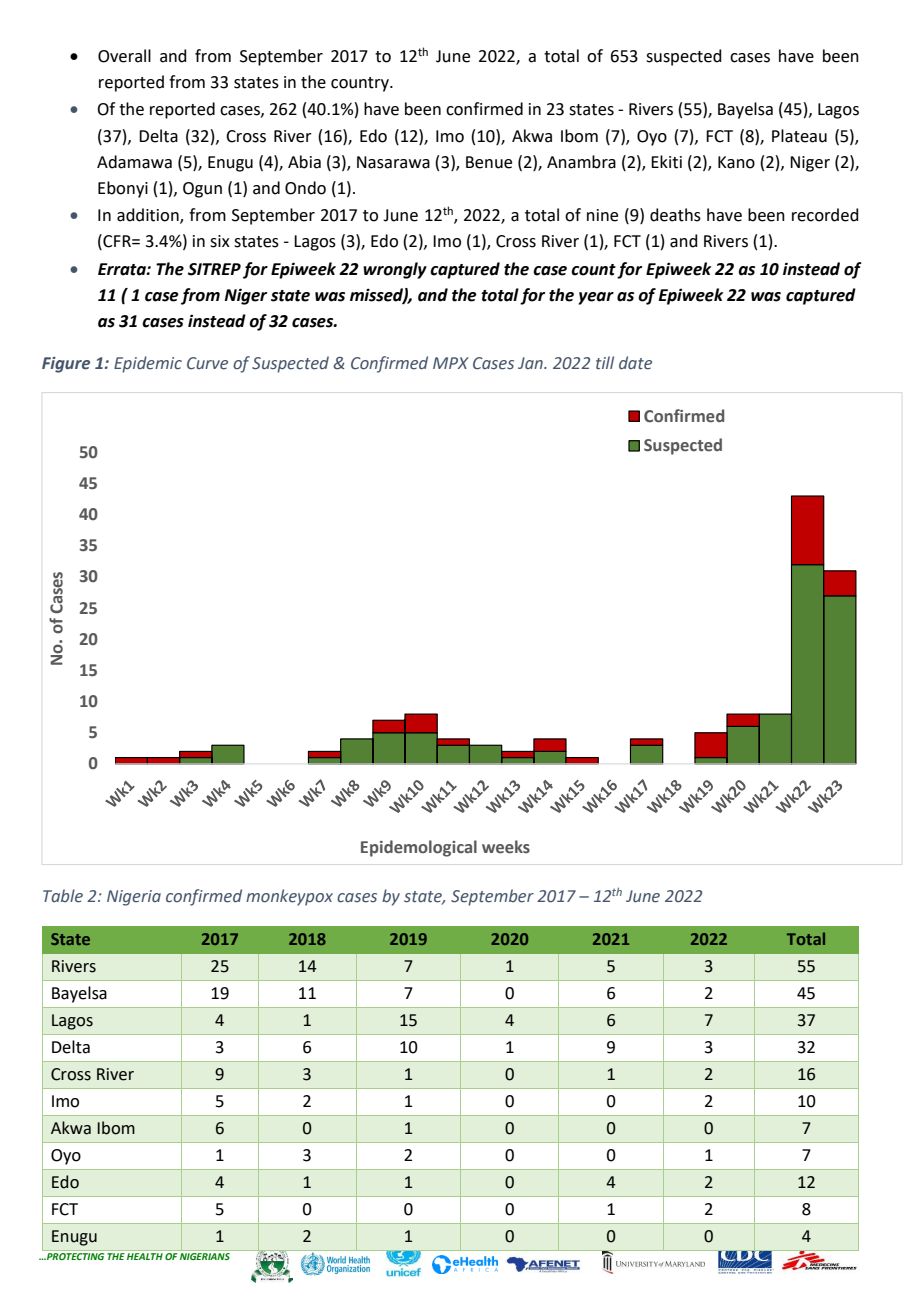  What do you see at coordinates (635, 363) in the image?
I see `date` at bounding box center [635, 363].
